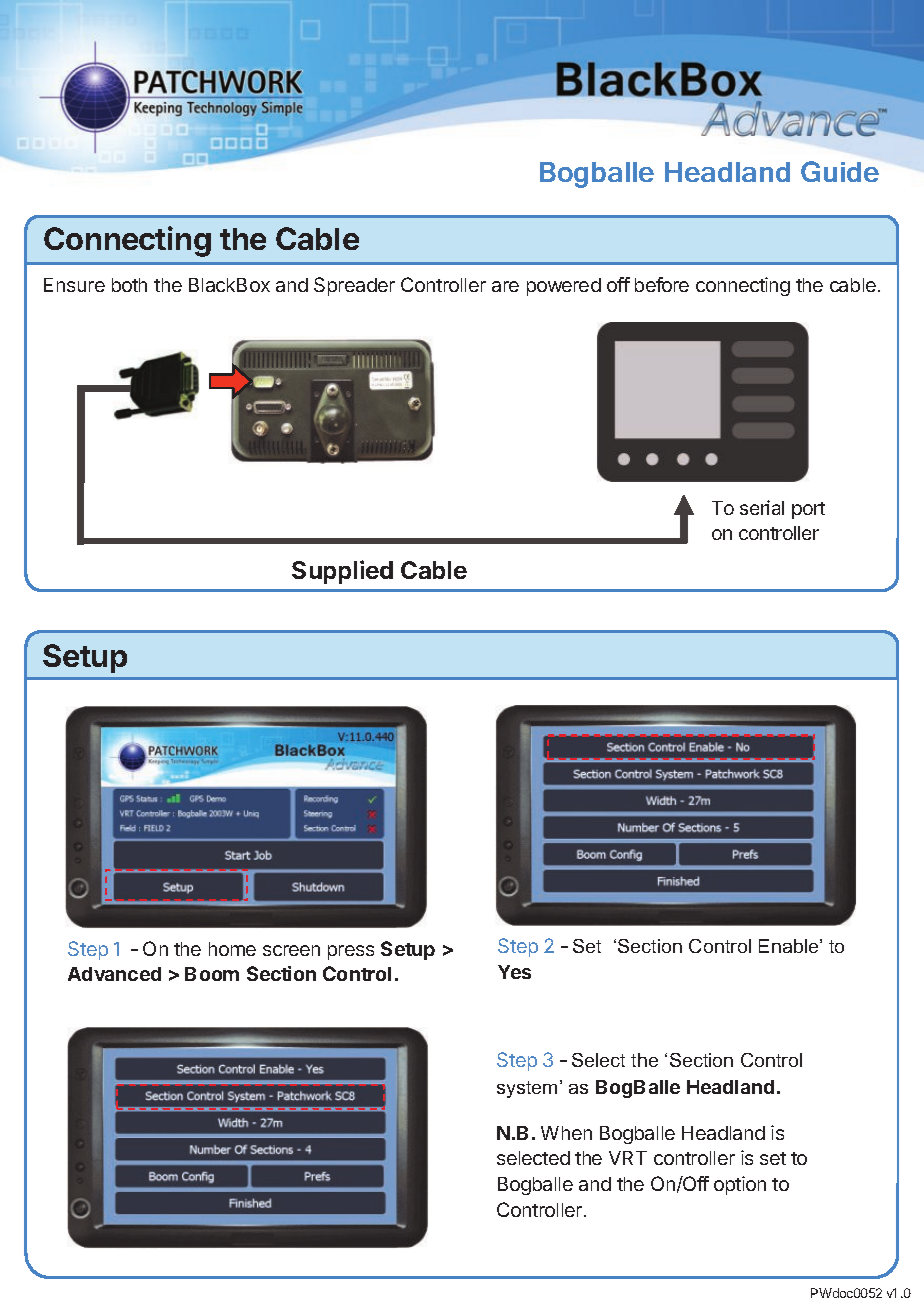 The image size is (924, 1308). I want to click on port, so click(808, 510).
